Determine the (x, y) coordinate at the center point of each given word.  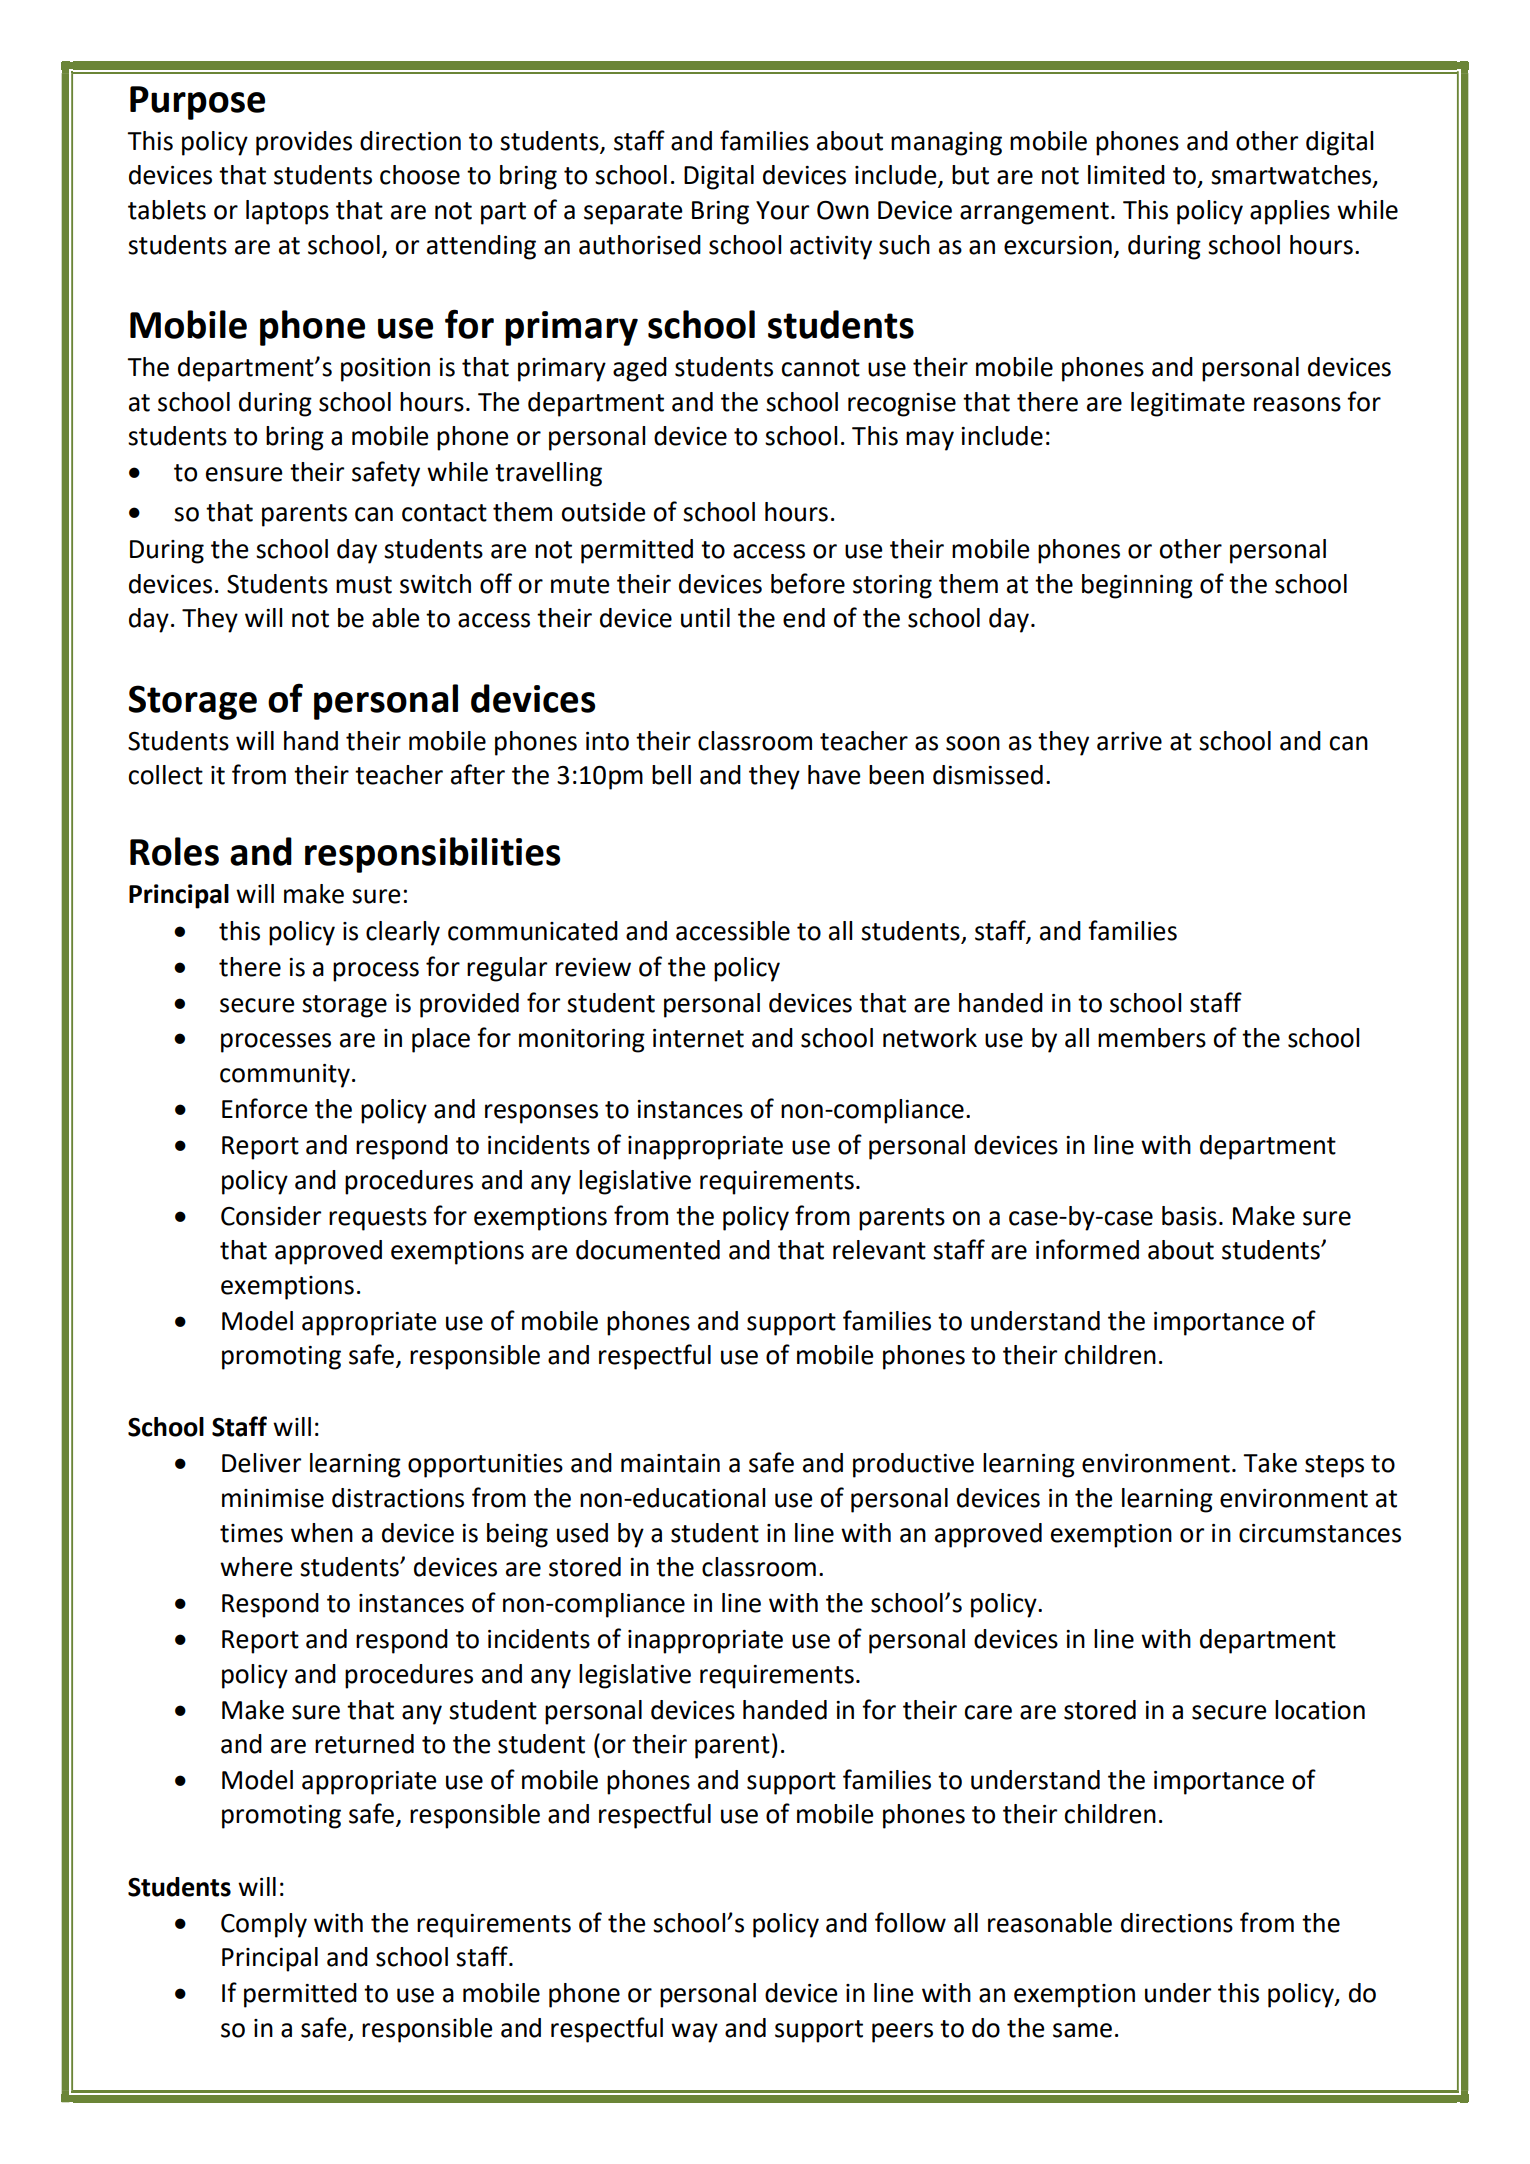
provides (304, 143)
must (364, 585)
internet (698, 1038)
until (705, 618)
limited (1126, 175)
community (285, 1076)
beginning (1137, 586)
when (322, 1533)
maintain (670, 1463)
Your (782, 210)
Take (1270, 1463)
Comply (264, 1925)
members (1152, 1038)
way (694, 2033)
